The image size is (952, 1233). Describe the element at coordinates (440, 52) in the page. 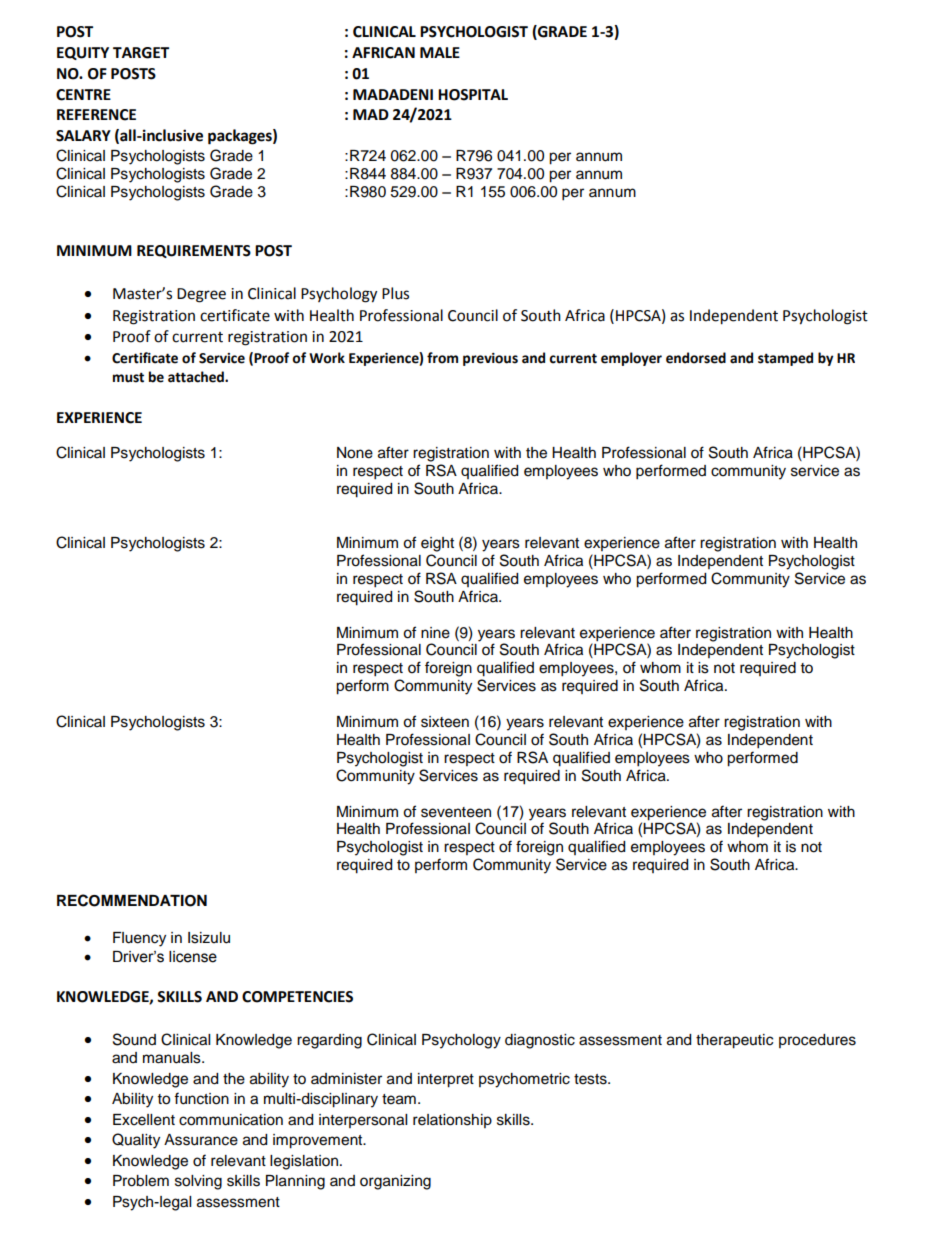

I see `MALE` at that location.
